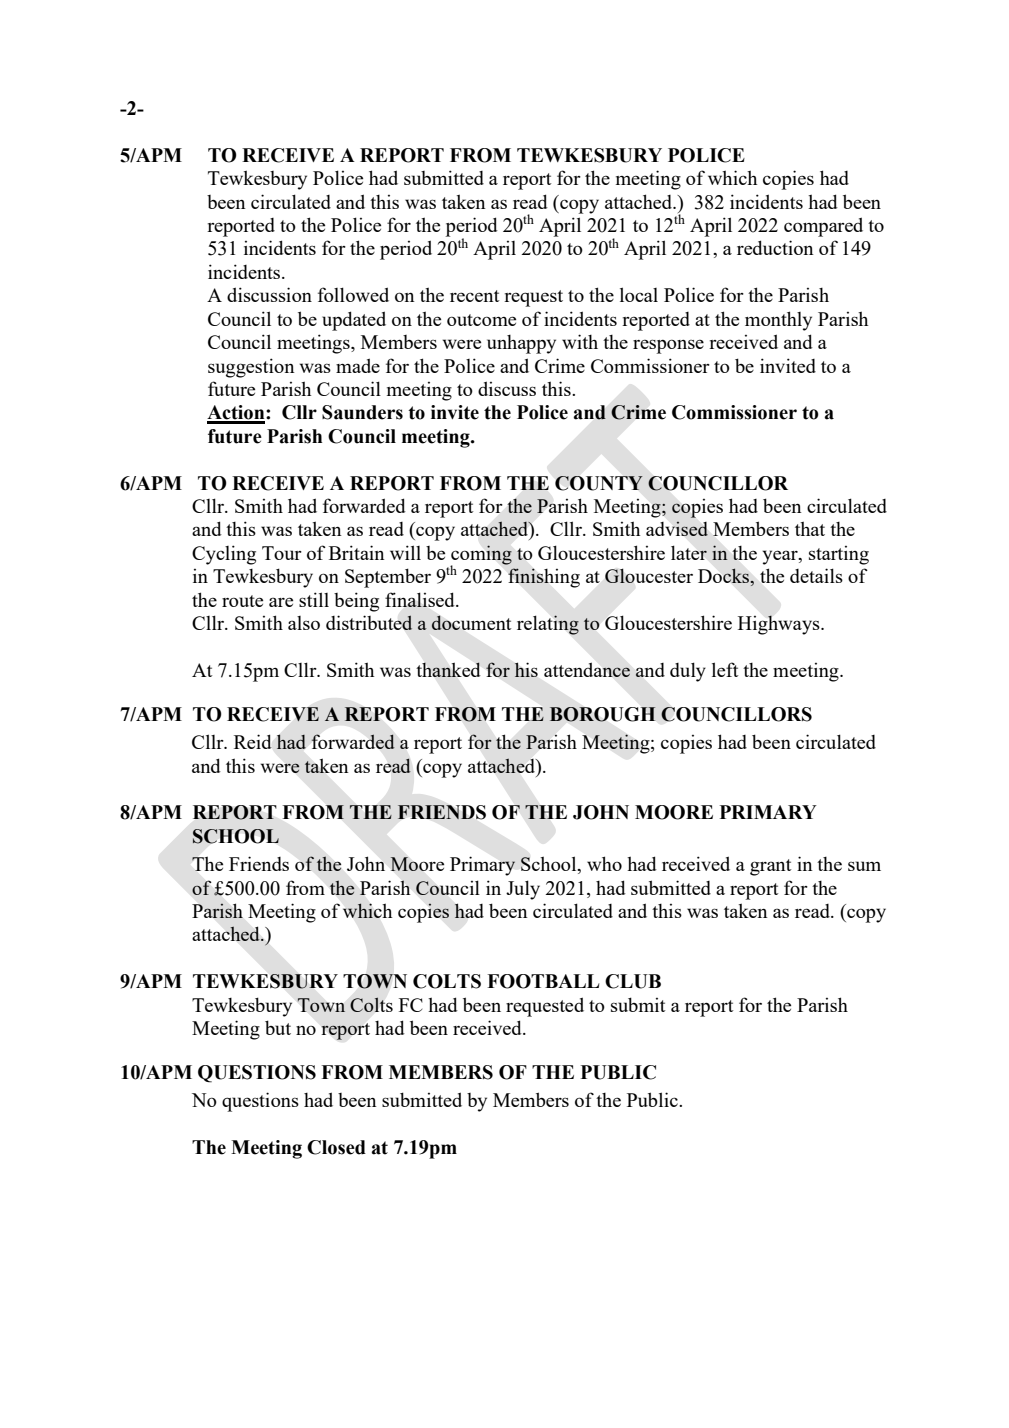 The image size is (1009, 1428). I want to click on sum, so click(864, 866).
